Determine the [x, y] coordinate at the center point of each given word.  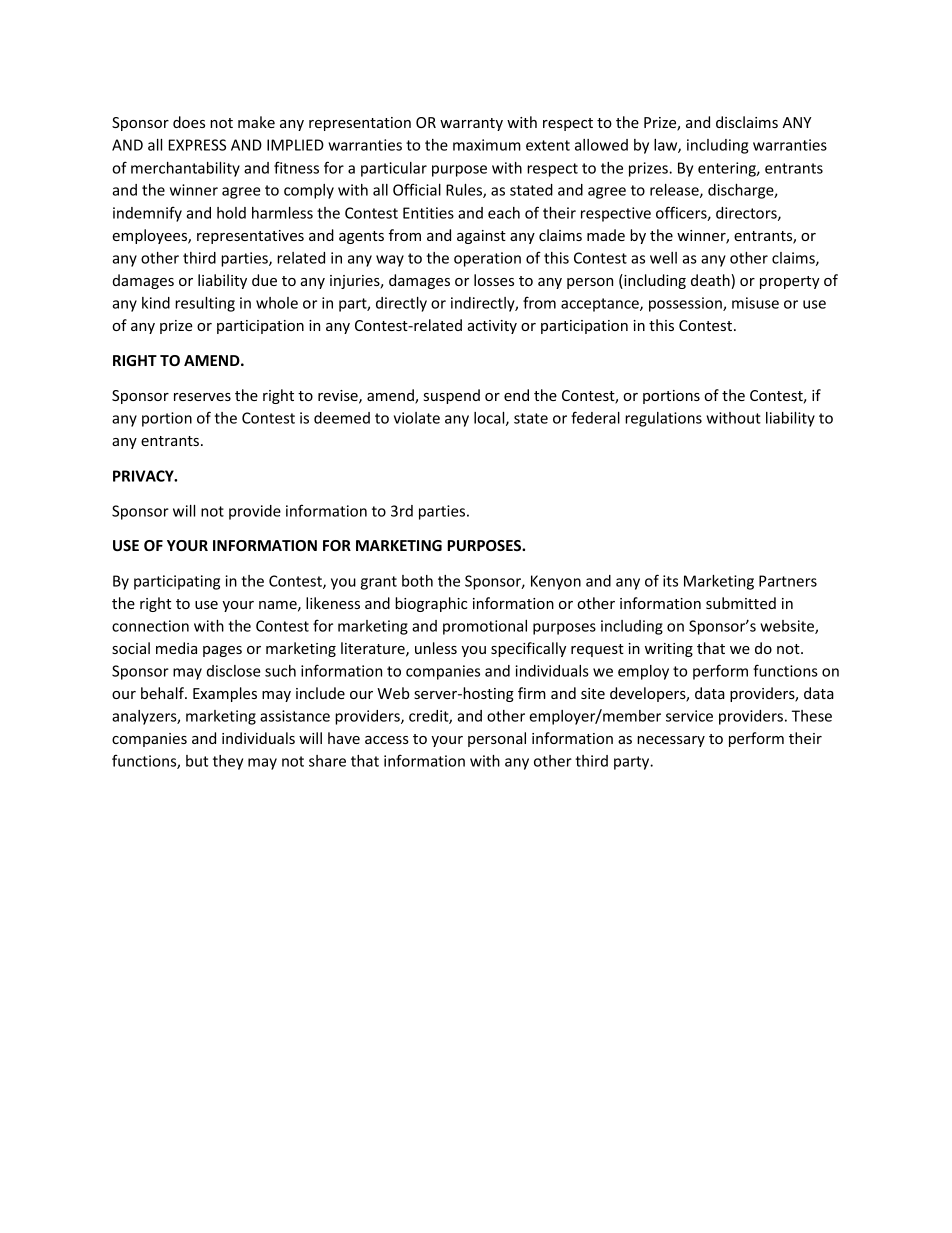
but [197, 761]
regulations [663, 419]
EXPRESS [197, 145]
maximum [487, 145]
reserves [202, 397]
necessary [671, 741]
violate [417, 418]
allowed [601, 145]
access [387, 740]
